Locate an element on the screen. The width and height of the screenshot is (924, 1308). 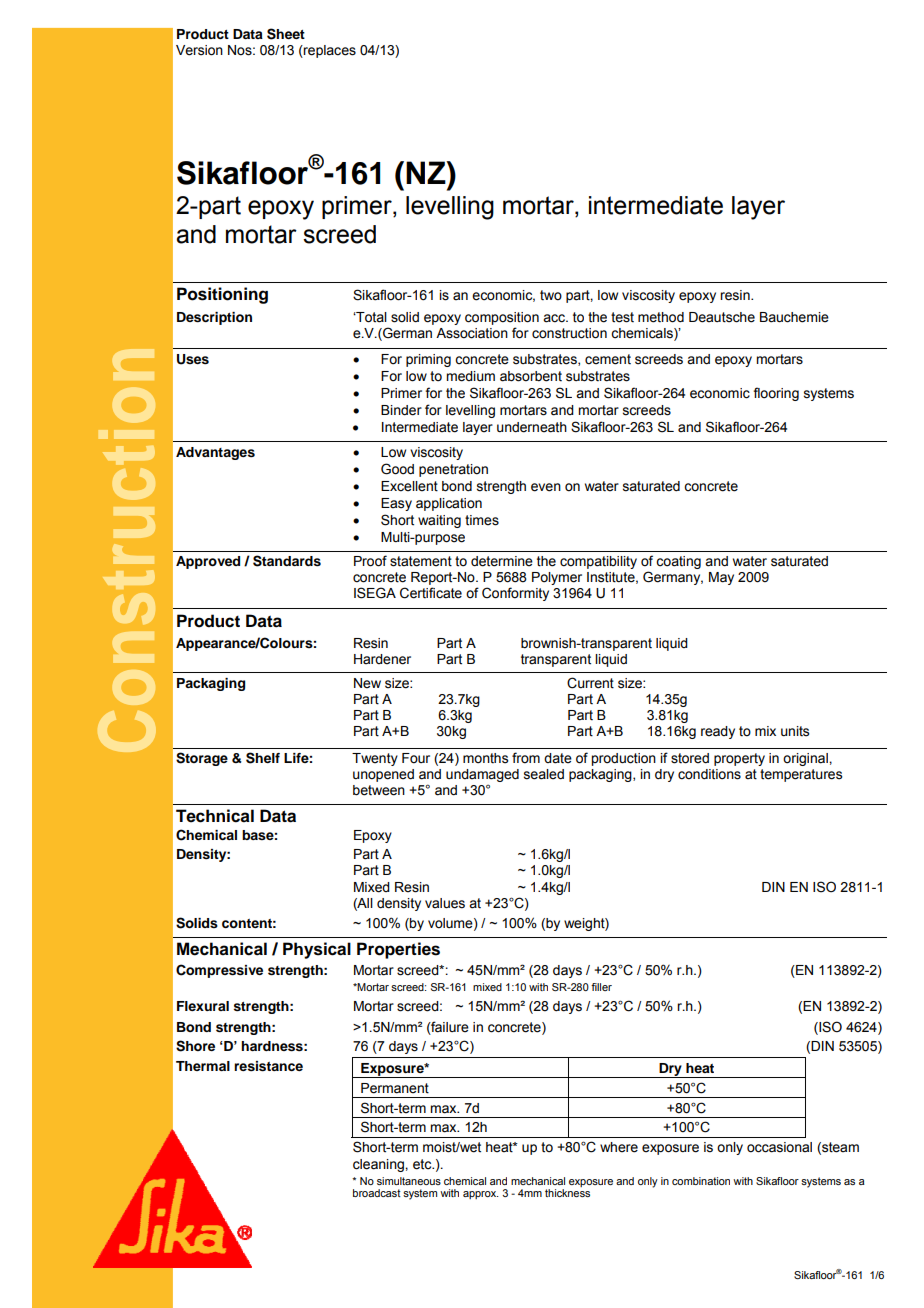
Sheet is located at coordinates (286, 34).
